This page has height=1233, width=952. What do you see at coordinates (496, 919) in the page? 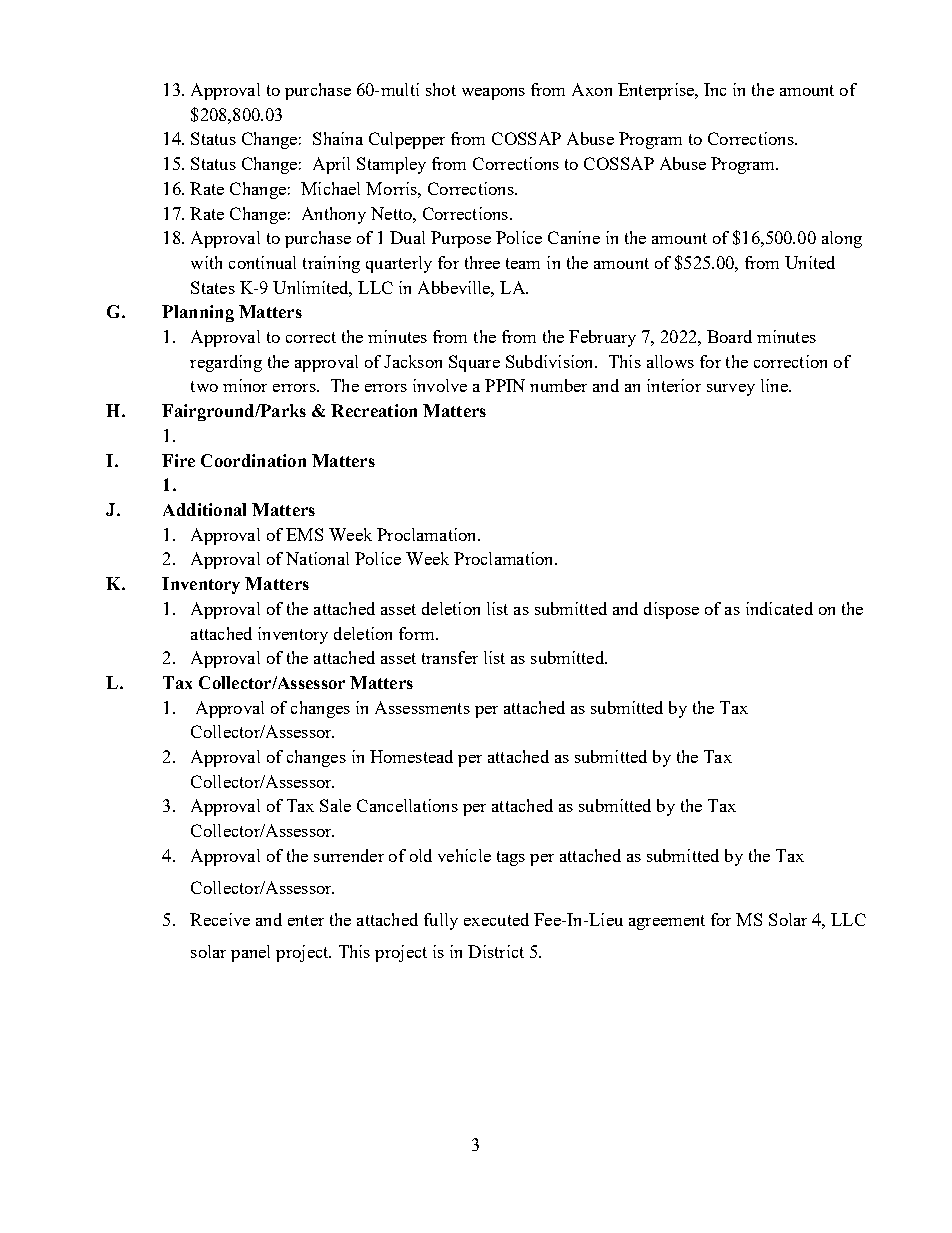
I see `executed` at bounding box center [496, 919].
